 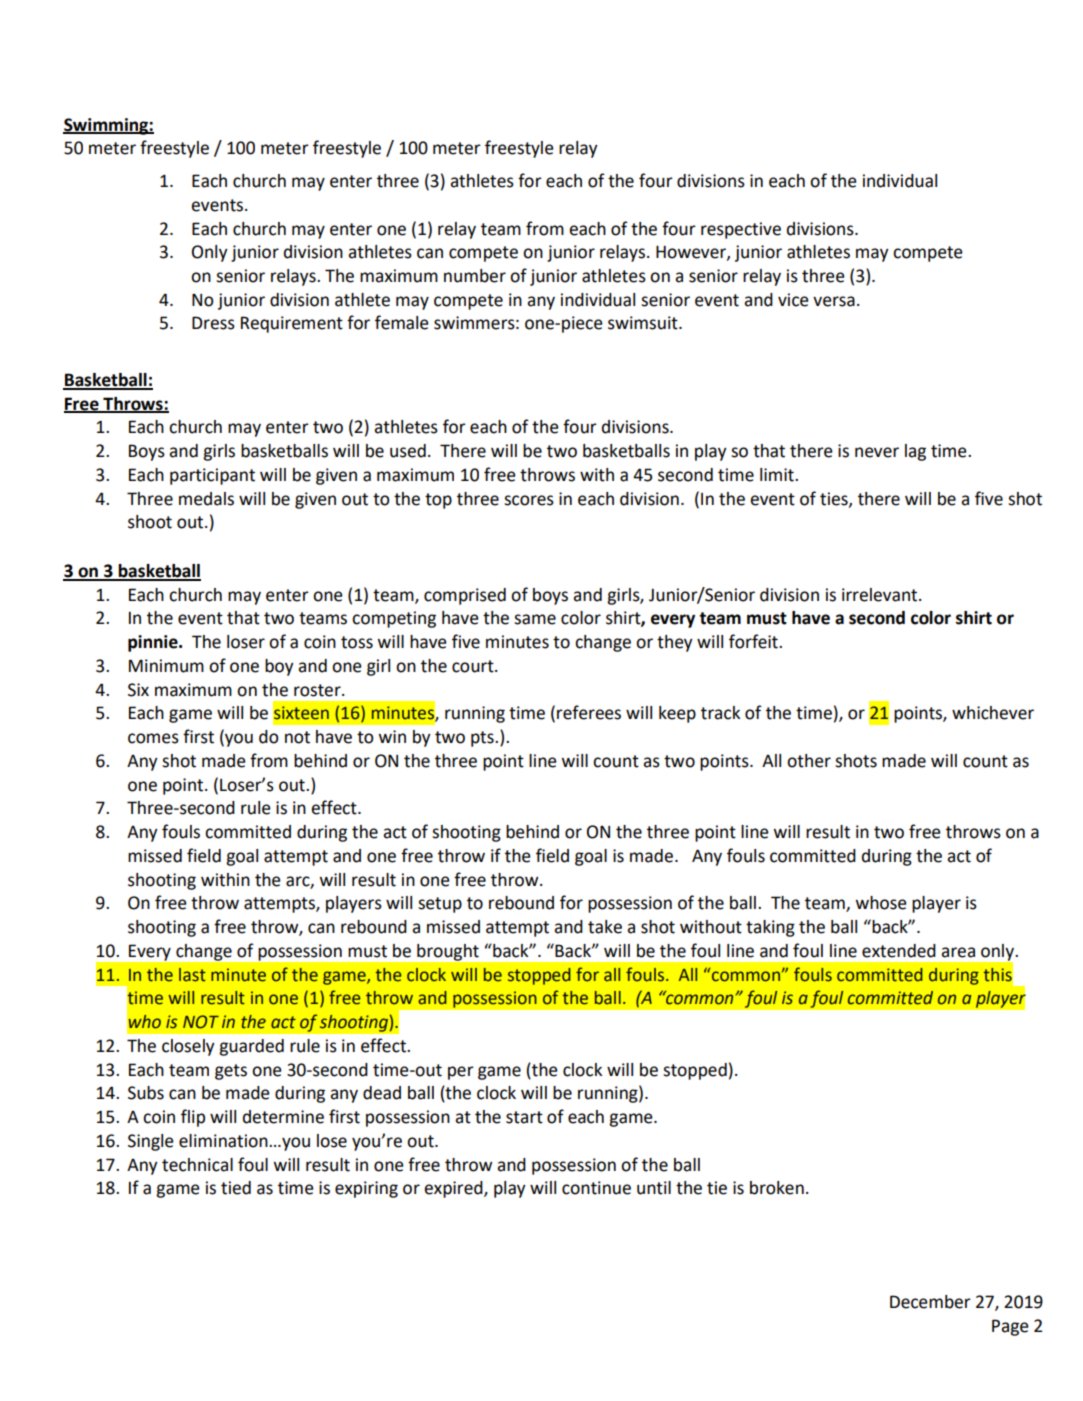 What do you see at coordinates (930, 1302) in the page?
I see `December` at bounding box center [930, 1302].
